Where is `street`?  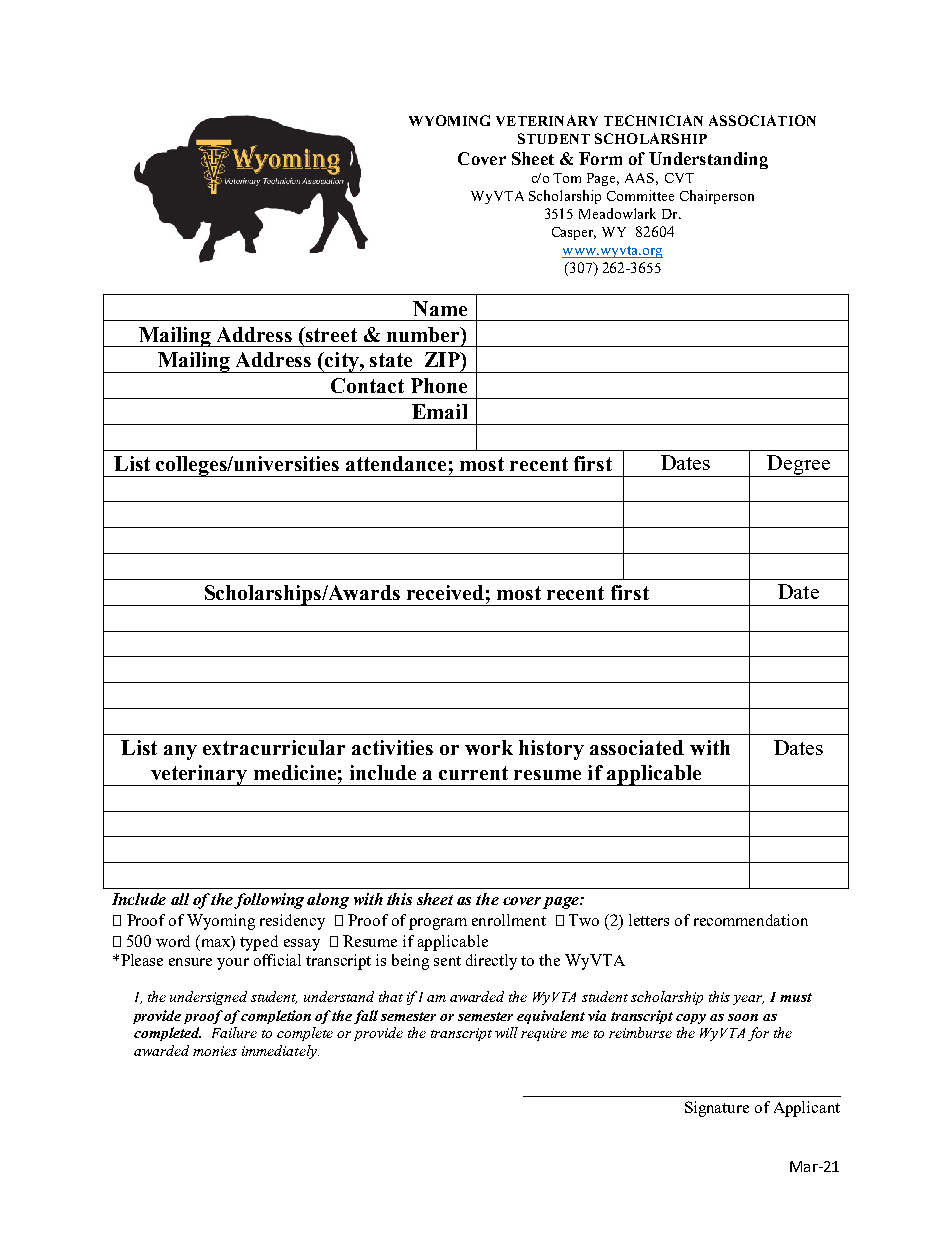
street is located at coordinates (330, 334).
